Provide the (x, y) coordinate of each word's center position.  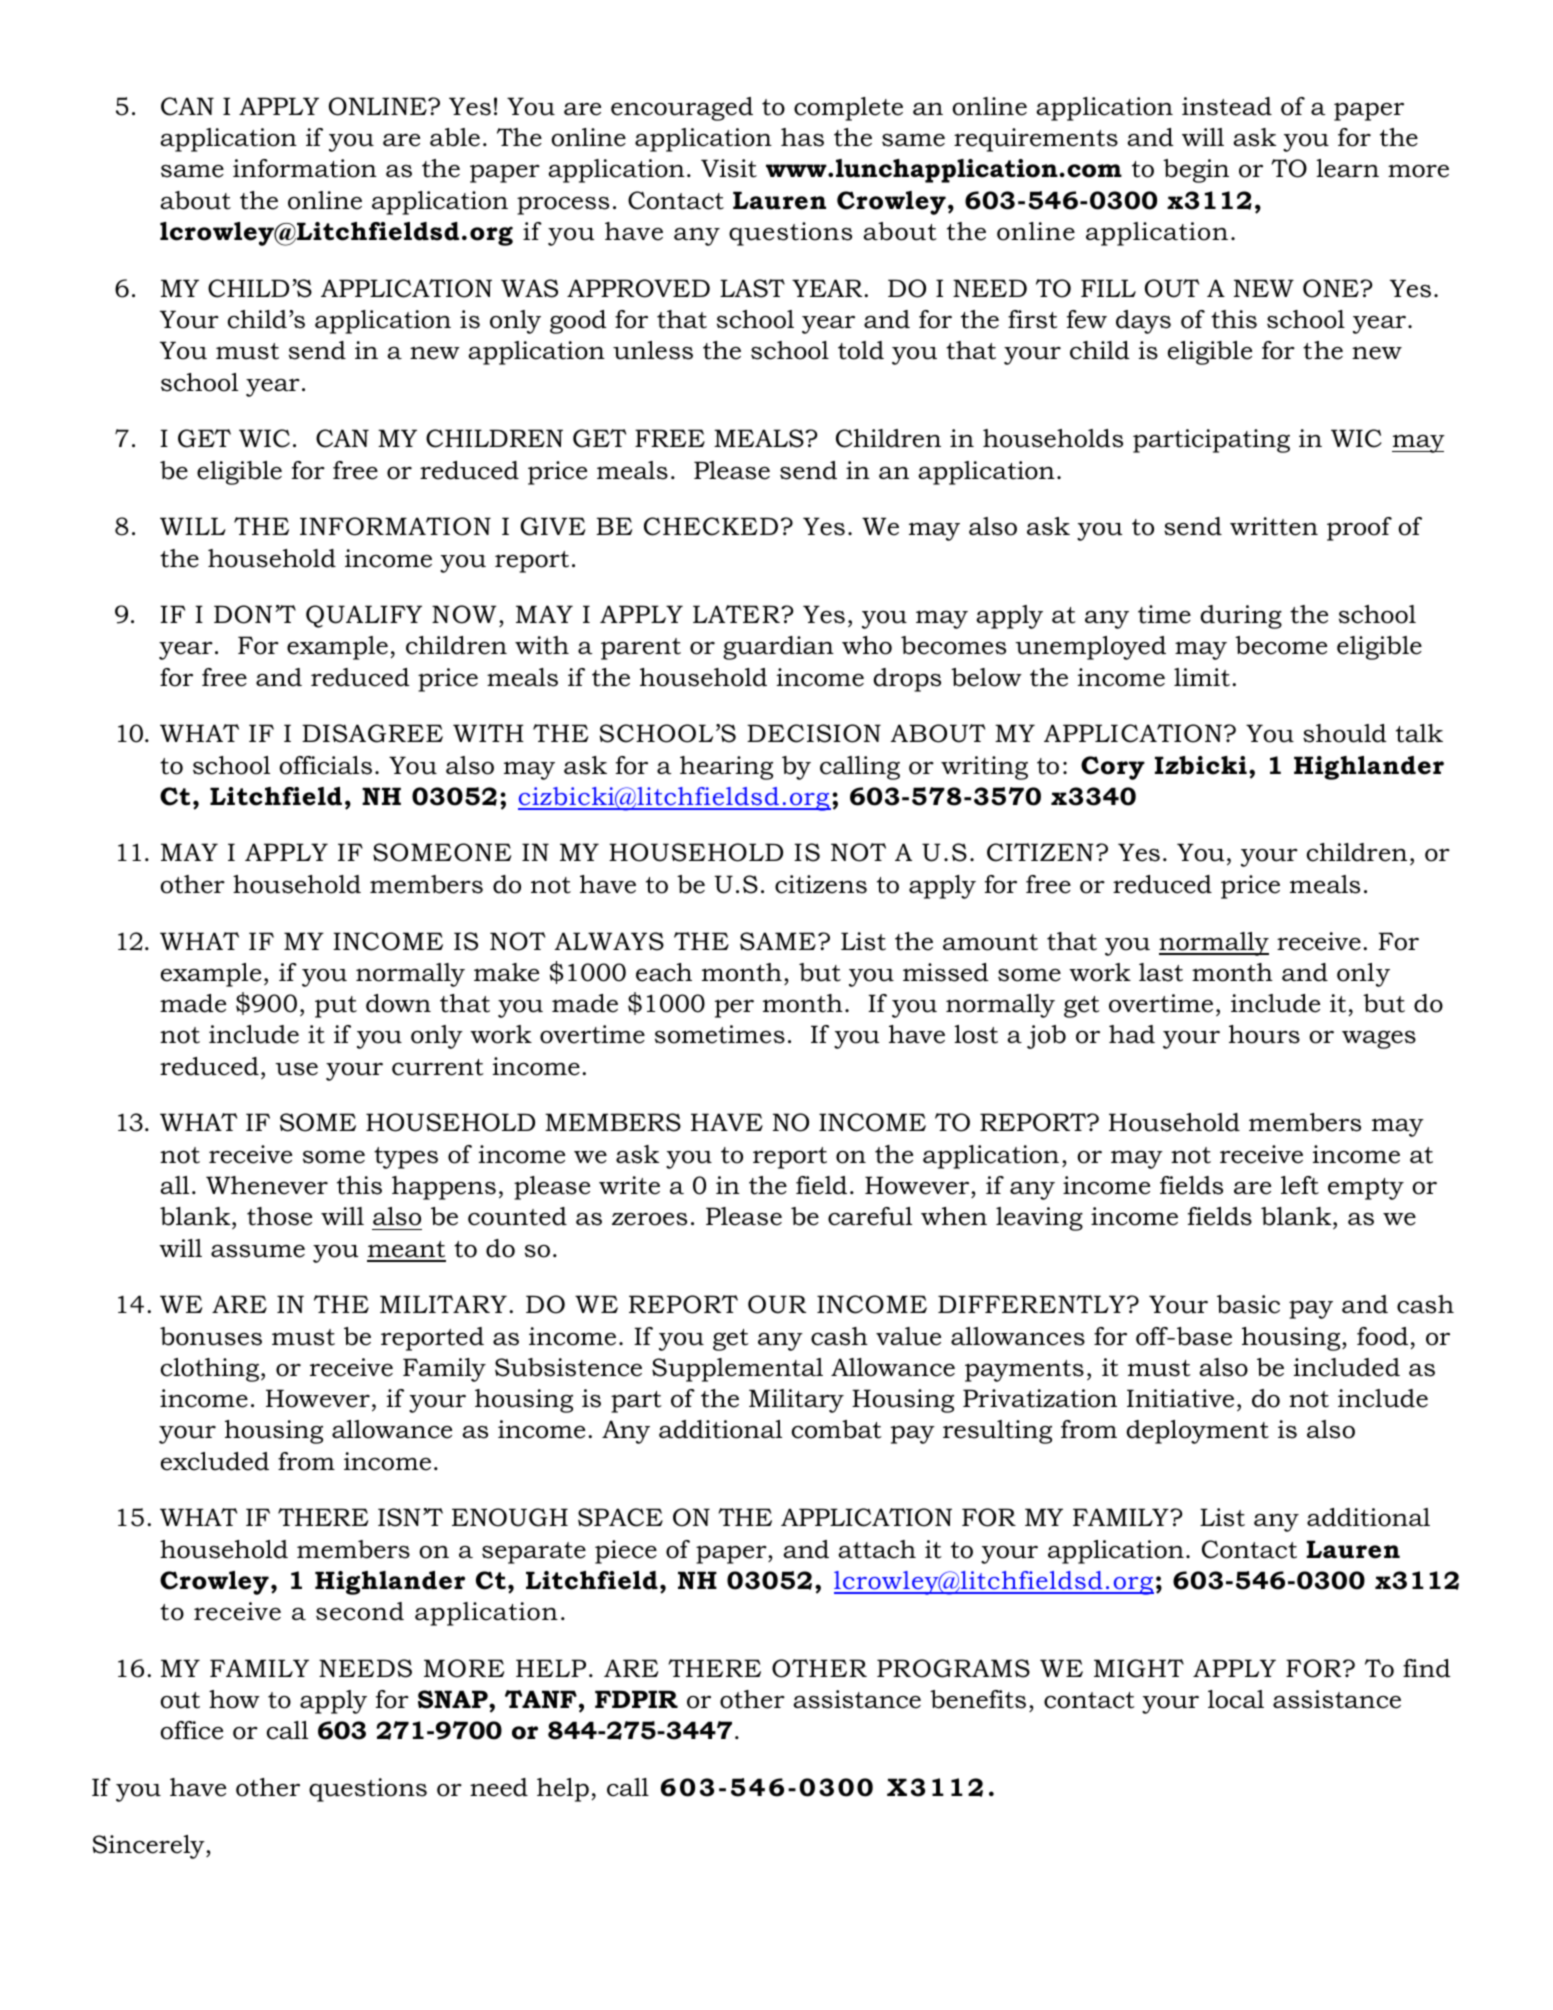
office (191, 1730)
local (1236, 1699)
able (455, 137)
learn (1347, 168)
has (802, 137)
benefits (978, 1699)
